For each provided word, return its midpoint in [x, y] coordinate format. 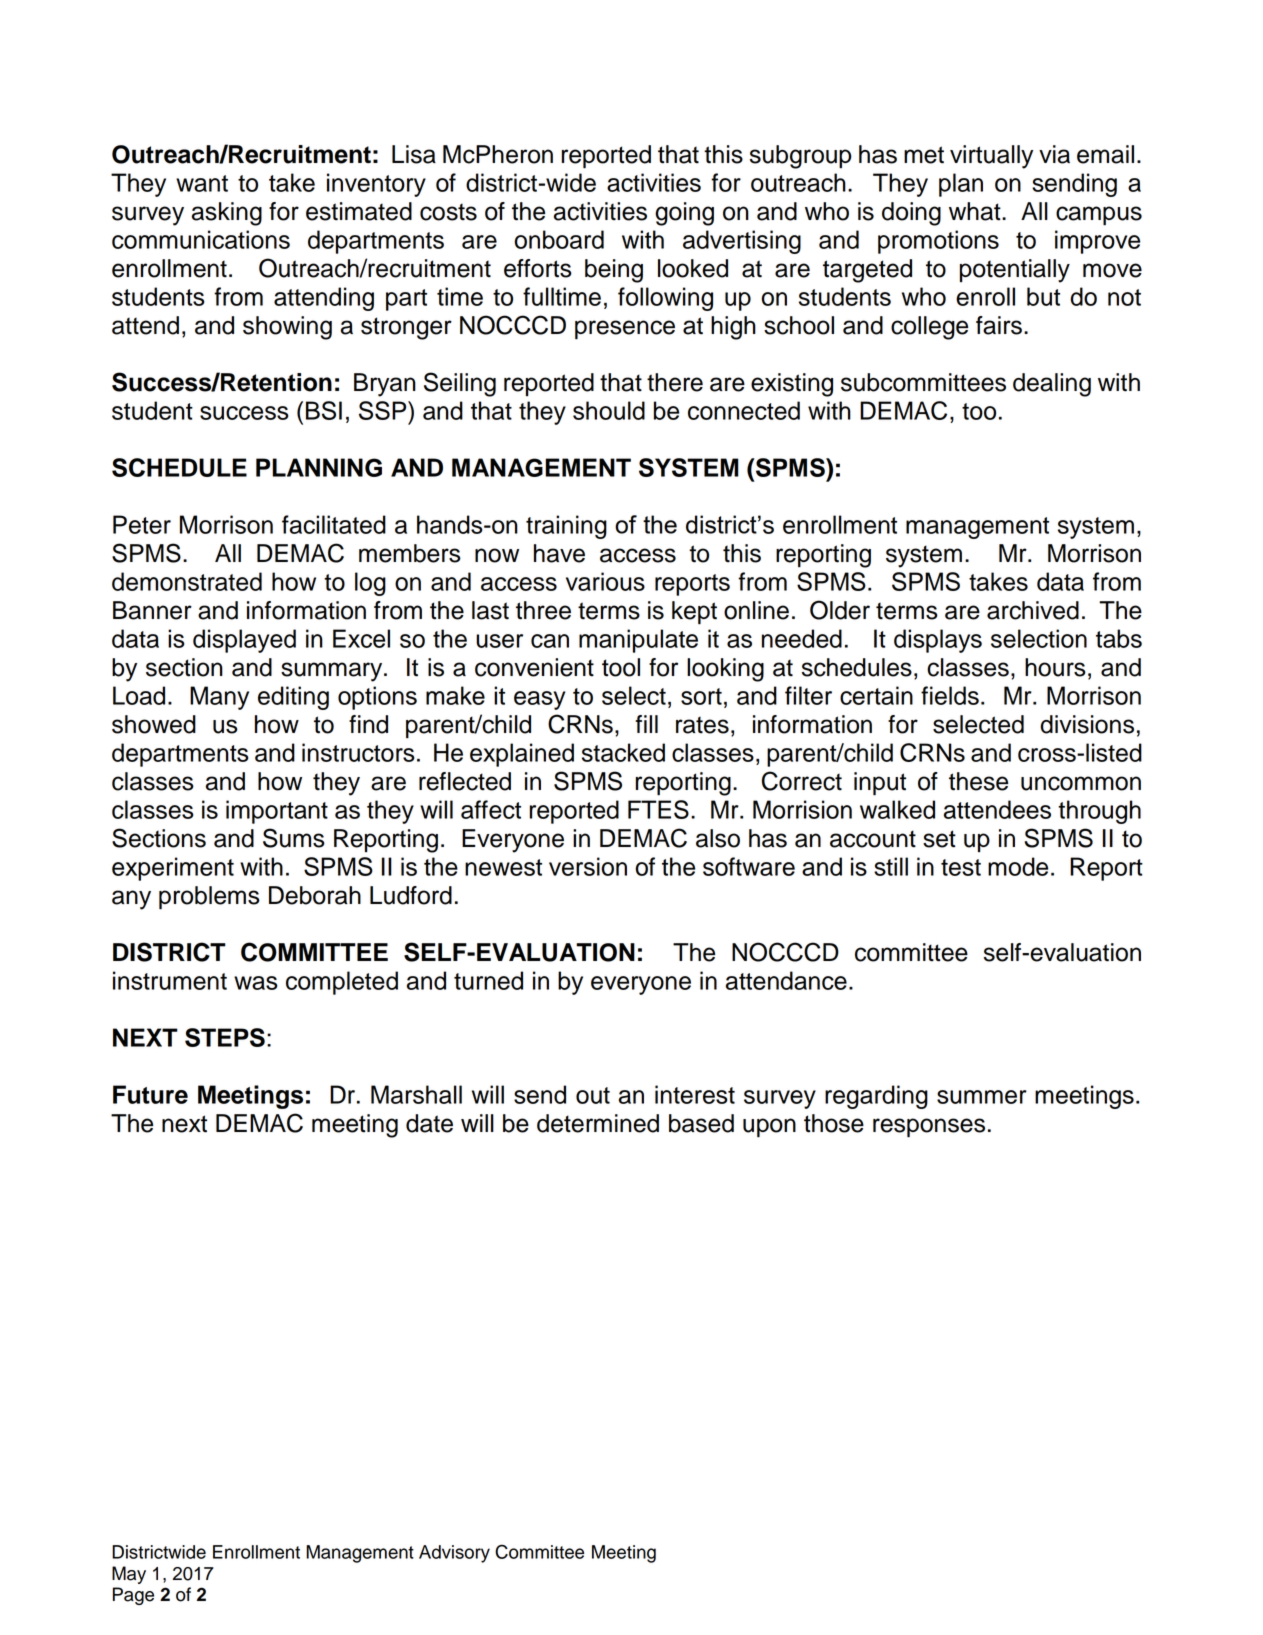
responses [929, 1128]
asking [227, 214]
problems [209, 898]
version [588, 866]
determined [598, 1123]
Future [150, 1094]
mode [1018, 866]
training [566, 527]
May [129, 1575]
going [684, 214]
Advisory [454, 1554]
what [976, 211]
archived [1033, 610]
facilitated [334, 524]
